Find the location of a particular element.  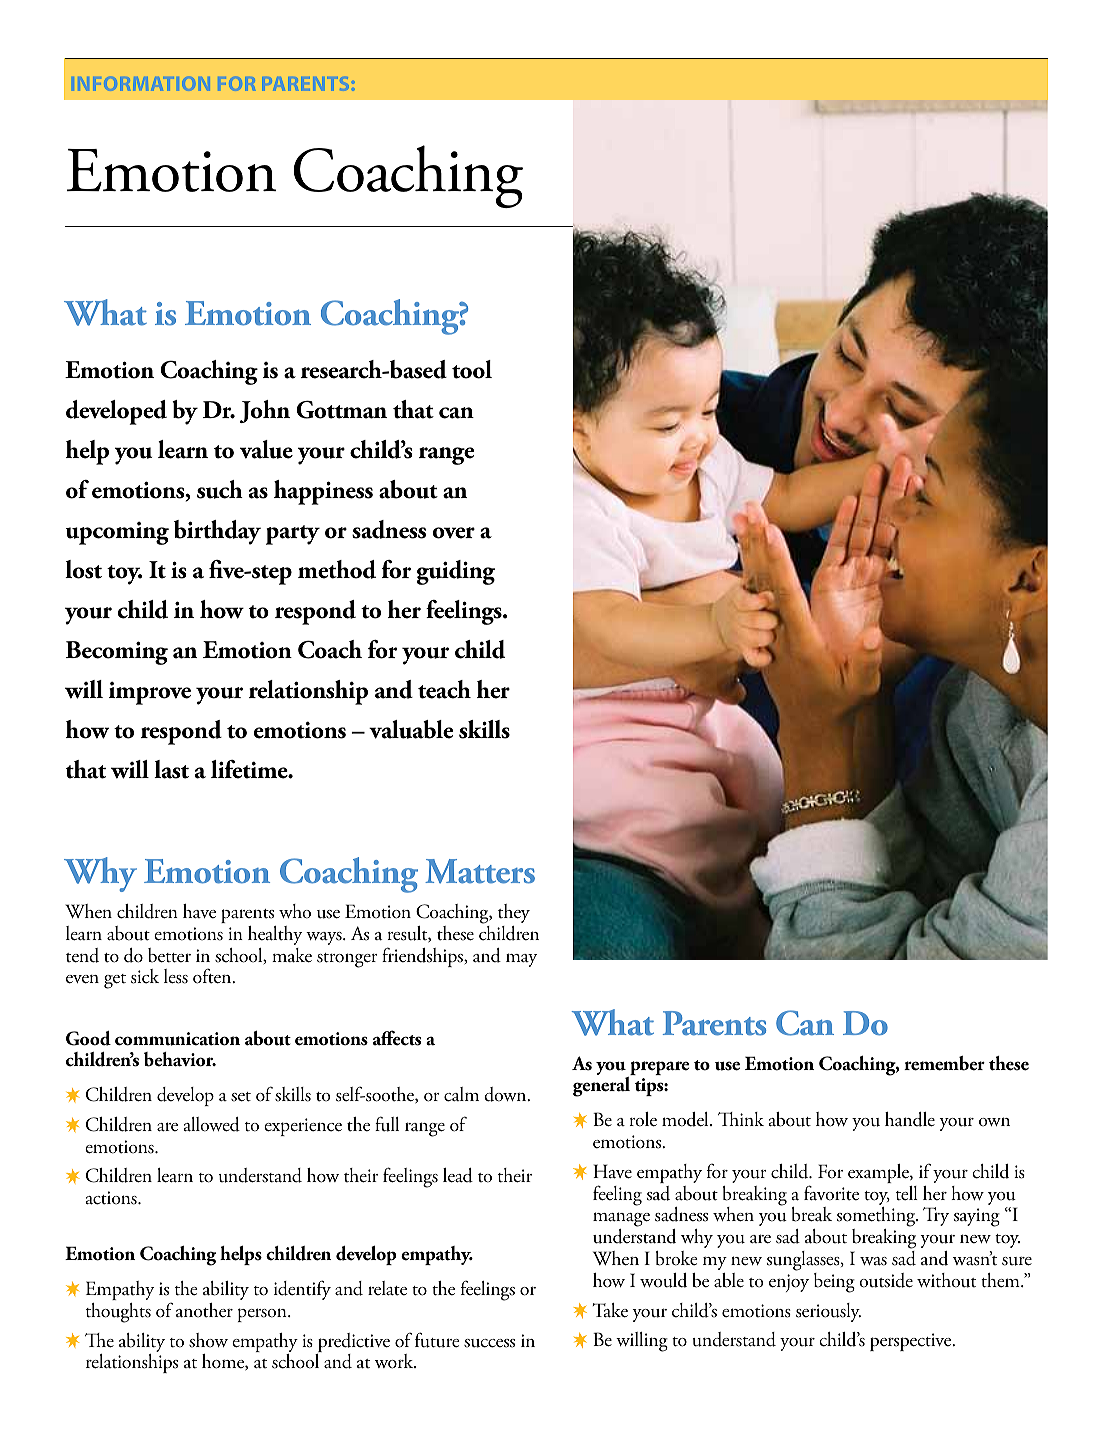

tool is located at coordinates (472, 369).
